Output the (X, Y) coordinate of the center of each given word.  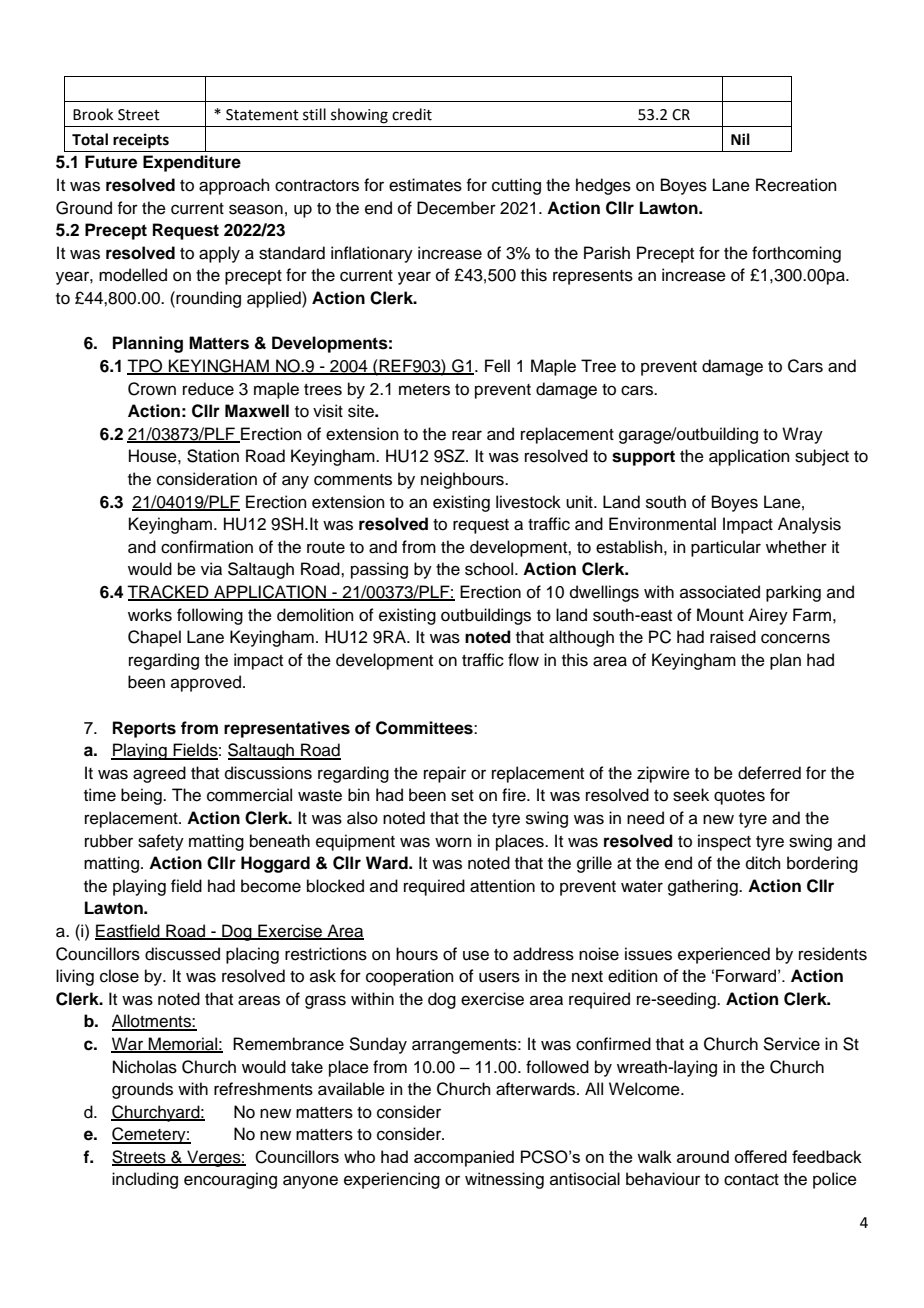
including (145, 1180)
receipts (141, 141)
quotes (739, 797)
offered (760, 1156)
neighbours (463, 480)
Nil (740, 139)
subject (822, 457)
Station (213, 456)
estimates (425, 185)
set (462, 796)
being (142, 796)
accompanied (464, 1158)
